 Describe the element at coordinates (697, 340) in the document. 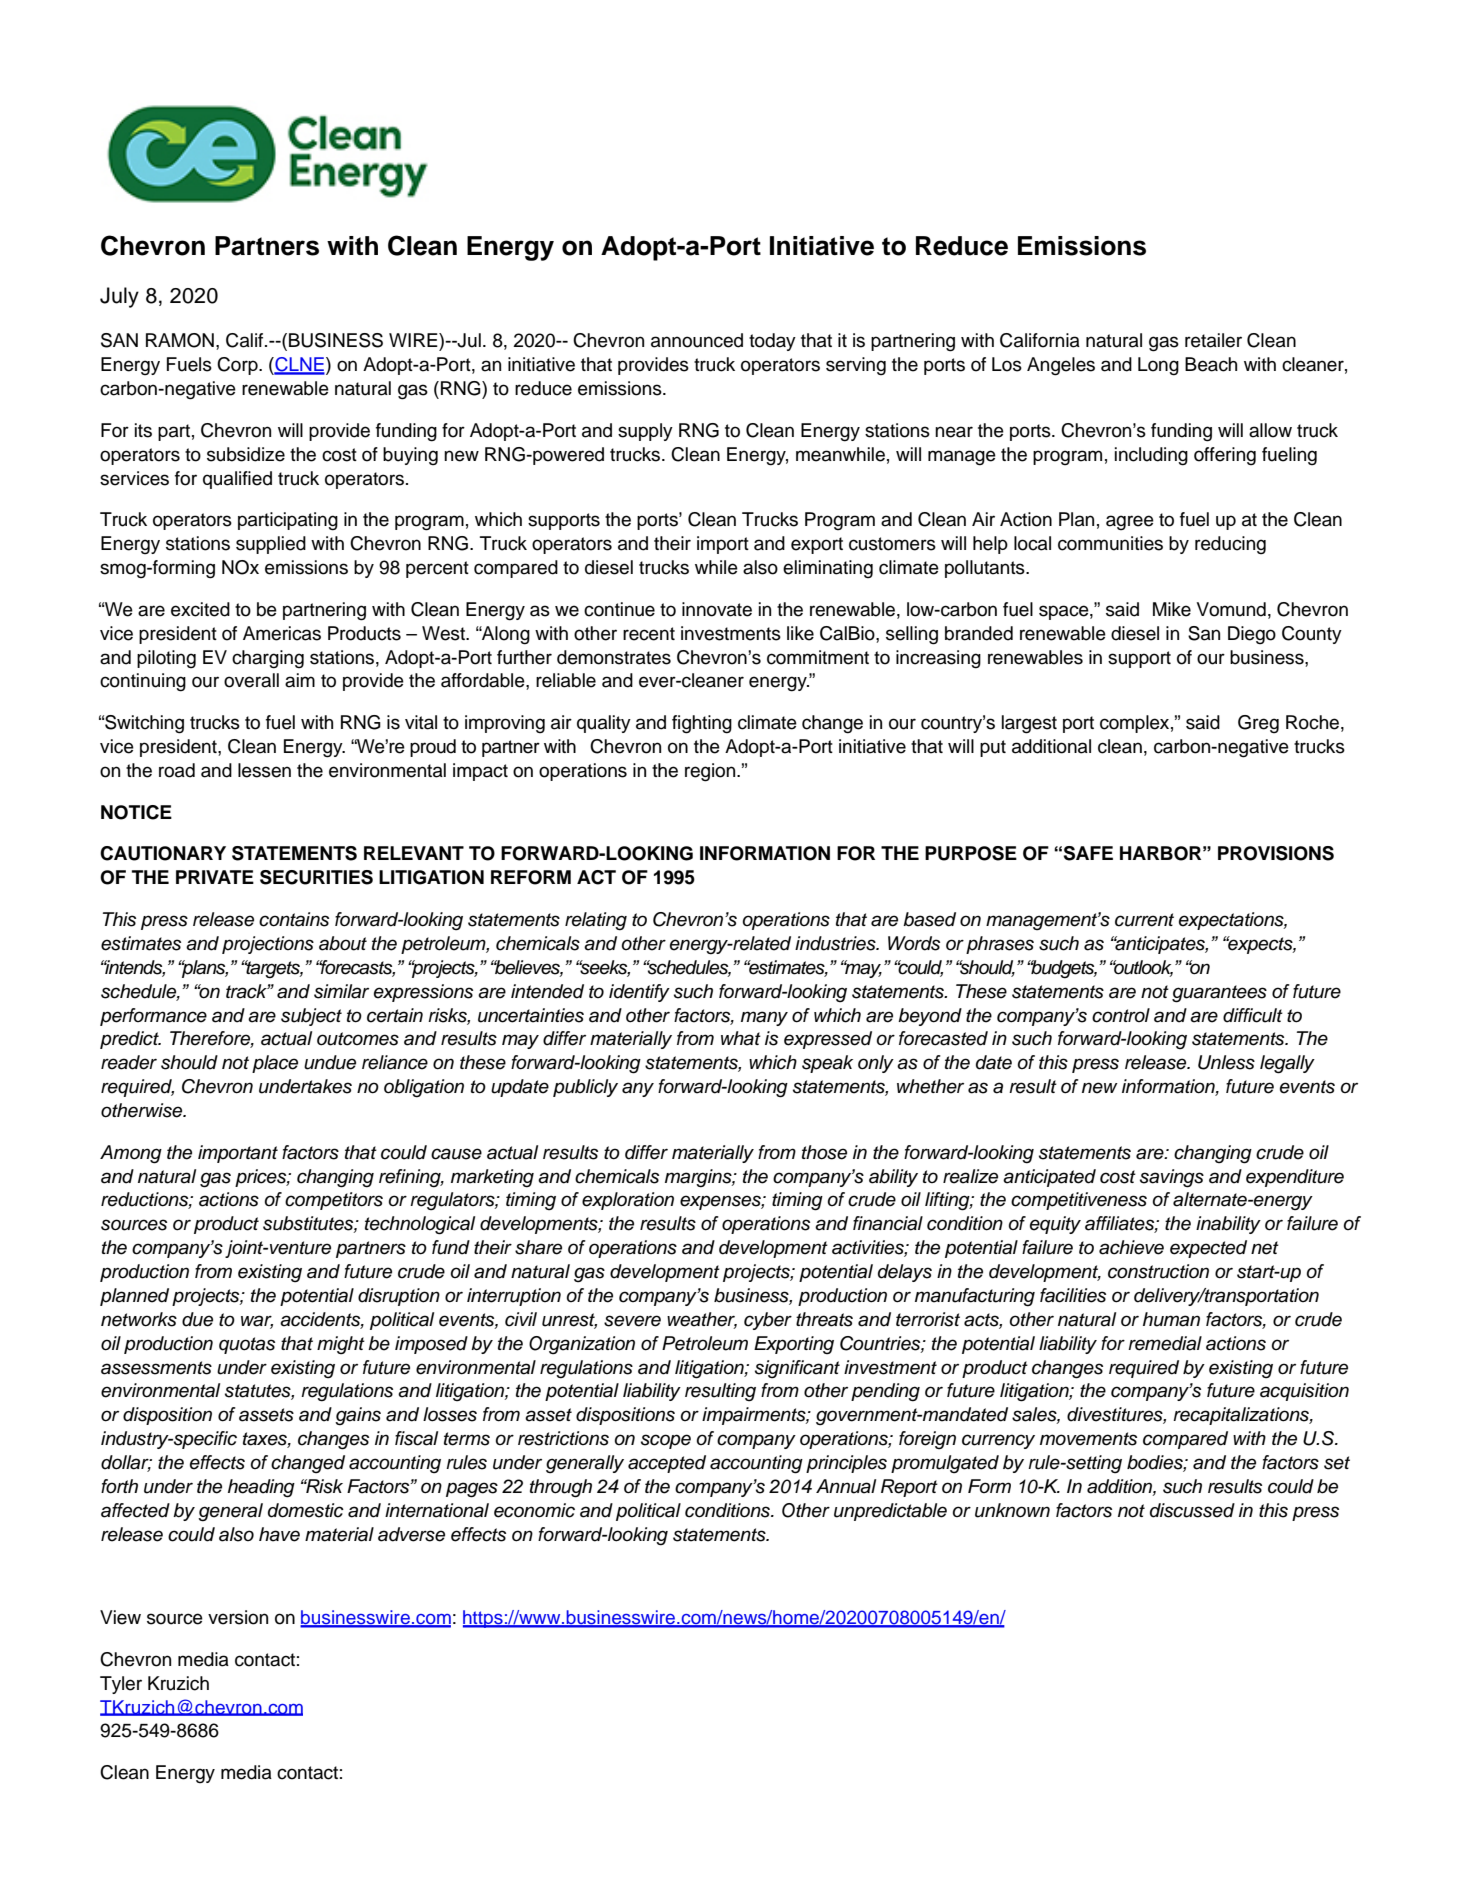

I see `announced` at that location.
